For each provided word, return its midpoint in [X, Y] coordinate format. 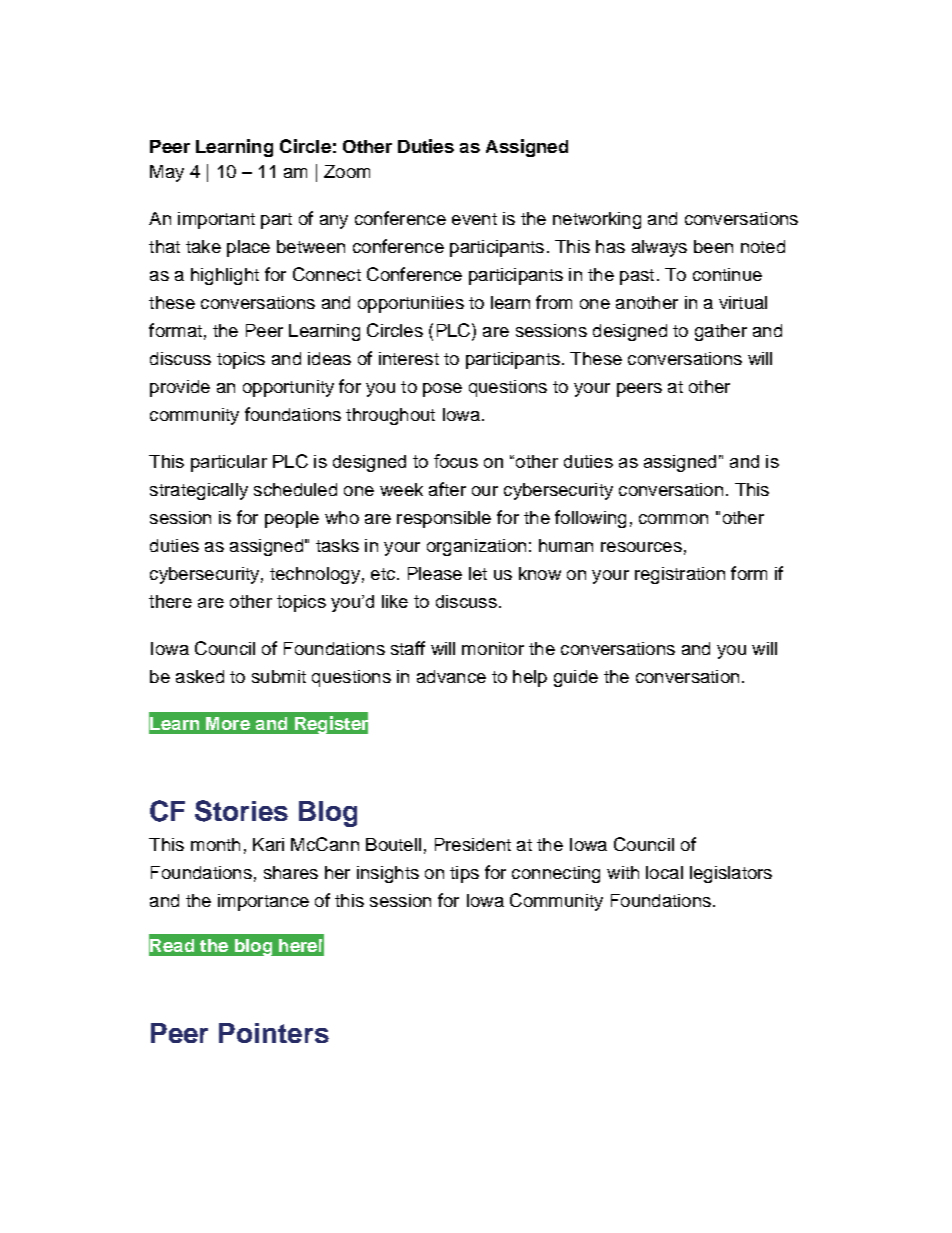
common [673, 519]
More [228, 723]
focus [456, 461]
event [474, 219]
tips [464, 874]
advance [451, 676]
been [713, 246]
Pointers [274, 1033]
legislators [731, 874]
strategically [199, 491]
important [216, 220]
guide [576, 678]
